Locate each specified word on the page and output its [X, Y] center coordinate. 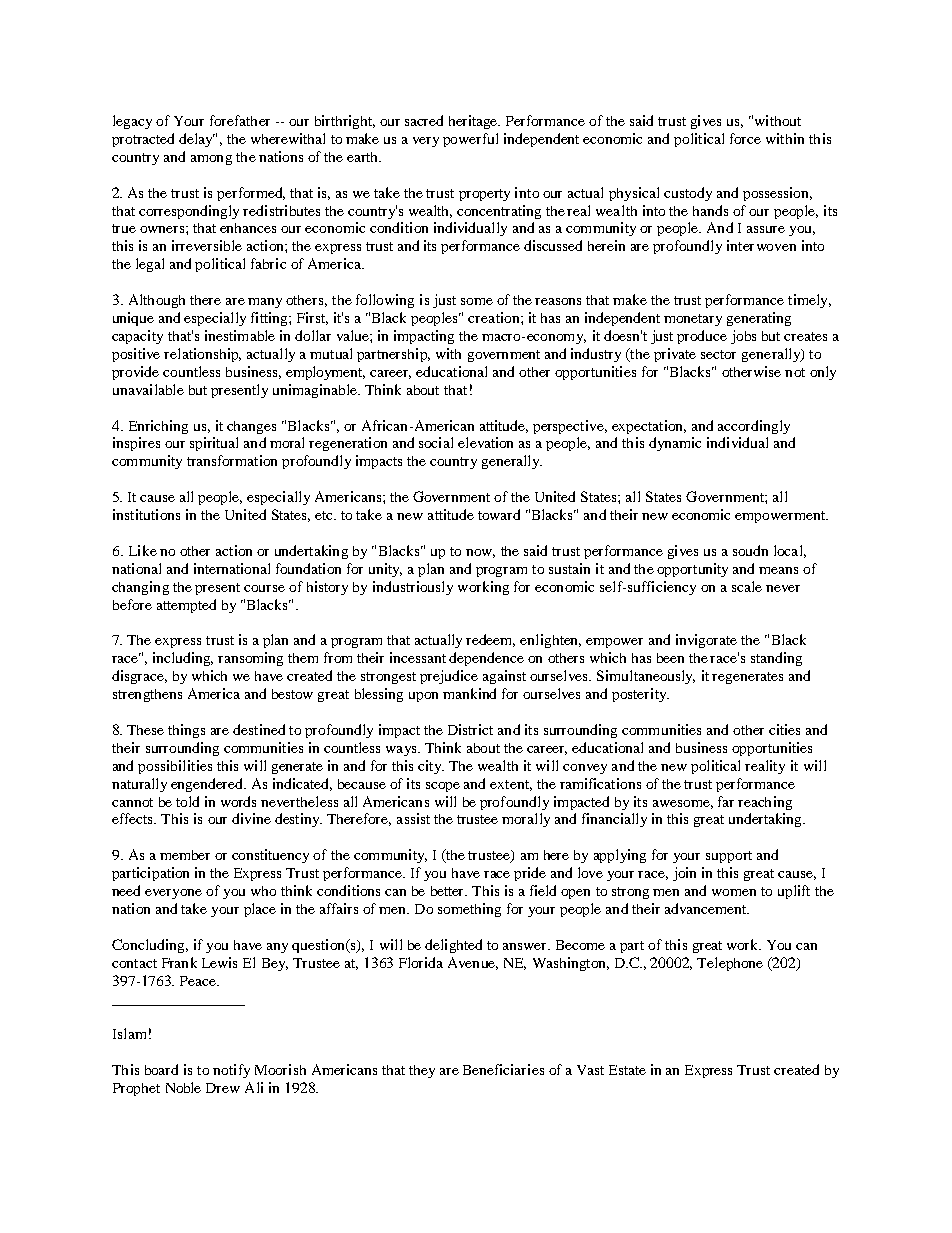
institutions [146, 514]
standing [776, 659]
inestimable [240, 335]
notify [231, 1071]
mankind [469, 693]
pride [530, 874]
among [211, 160]
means [778, 570]
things [186, 731]
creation [495, 317]
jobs [743, 337]
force [745, 138]
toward [499, 514]
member [185, 855]
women [734, 892]
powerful [470, 140]
